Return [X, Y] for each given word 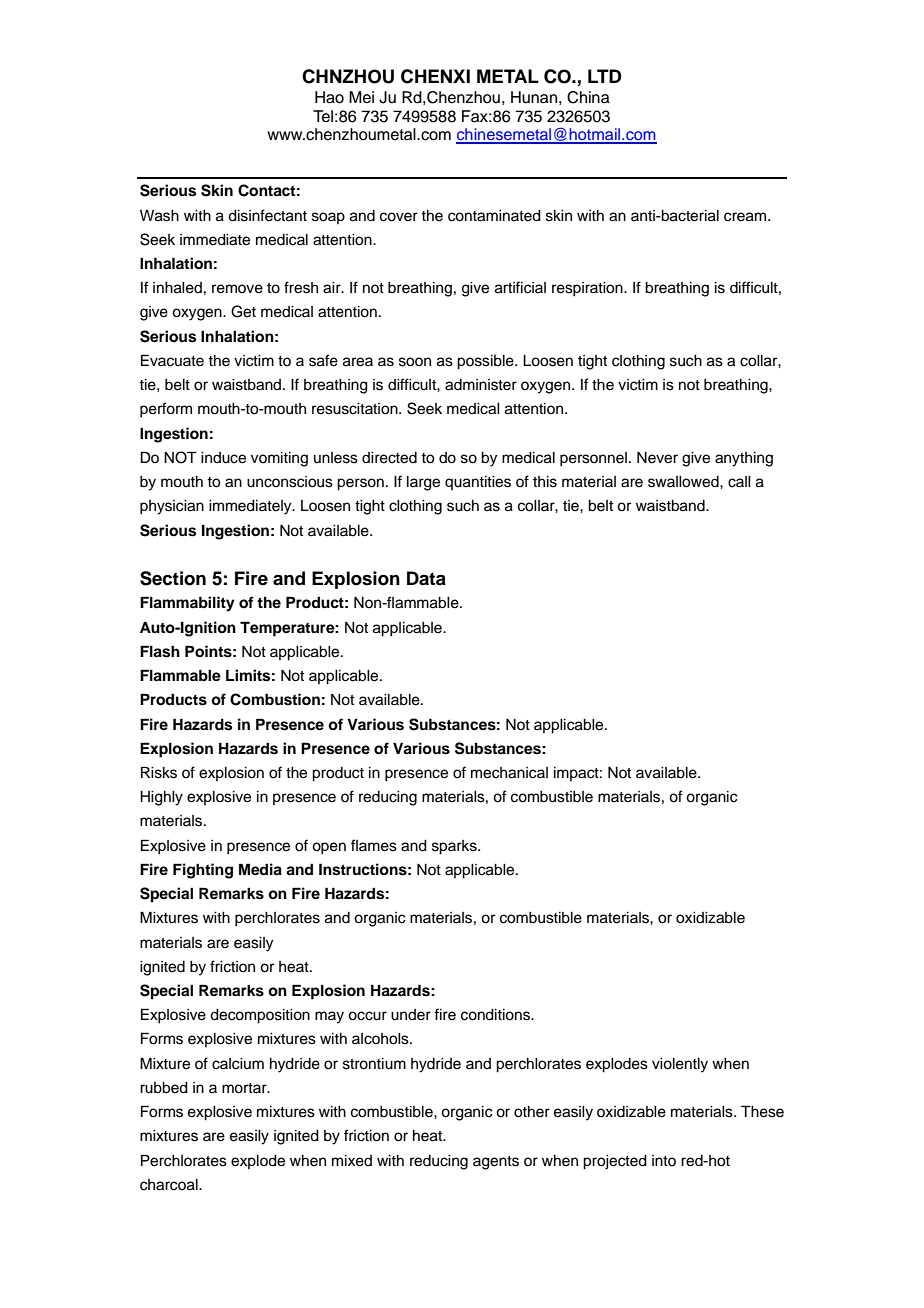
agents [496, 1163]
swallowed [684, 482]
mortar [245, 1088]
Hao [329, 97]
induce [223, 458]
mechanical [509, 773]
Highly [161, 798]
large [423, 483]
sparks [455, 847]
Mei [361, 97]
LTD [605, 76]
